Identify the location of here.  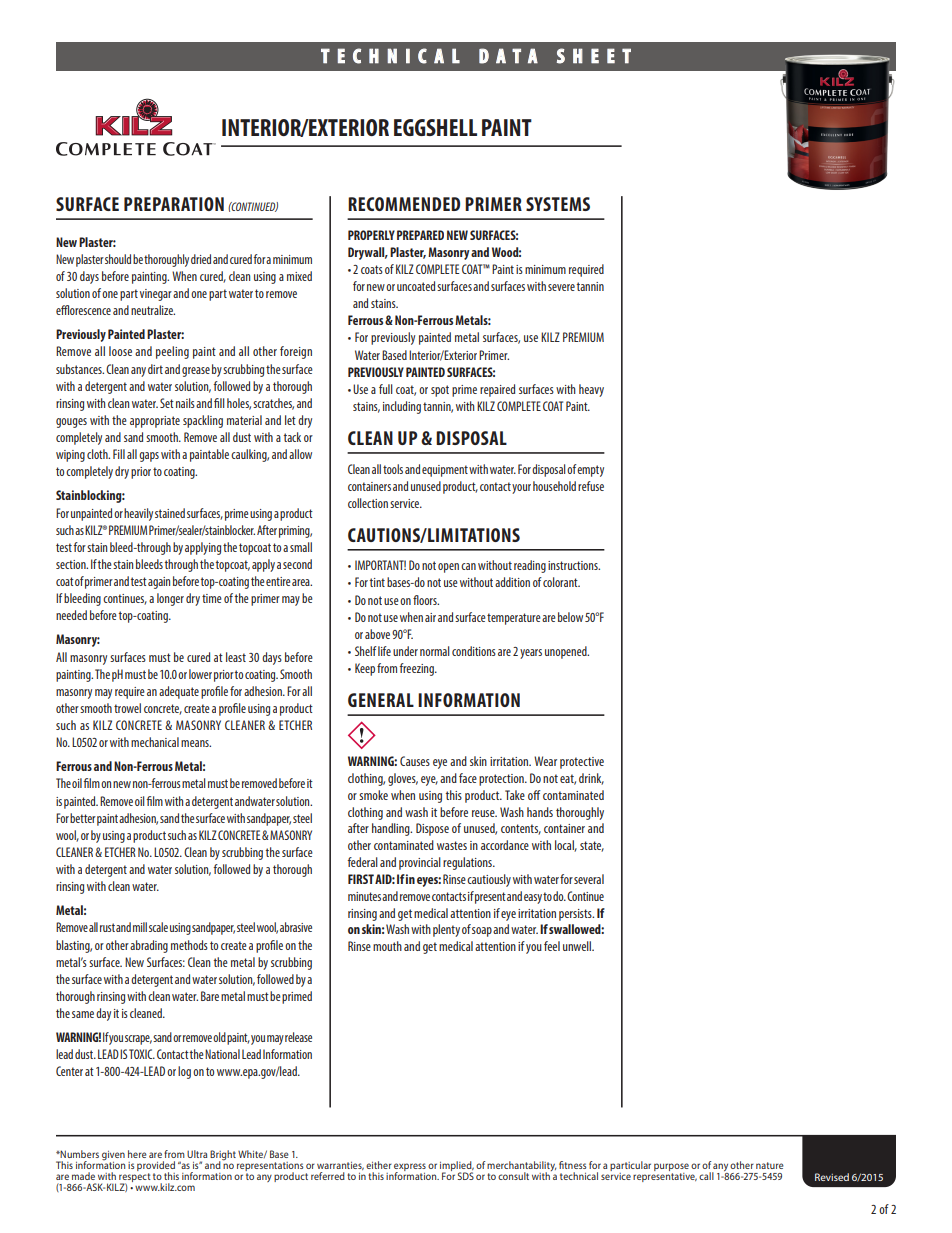
(137, 1154).
